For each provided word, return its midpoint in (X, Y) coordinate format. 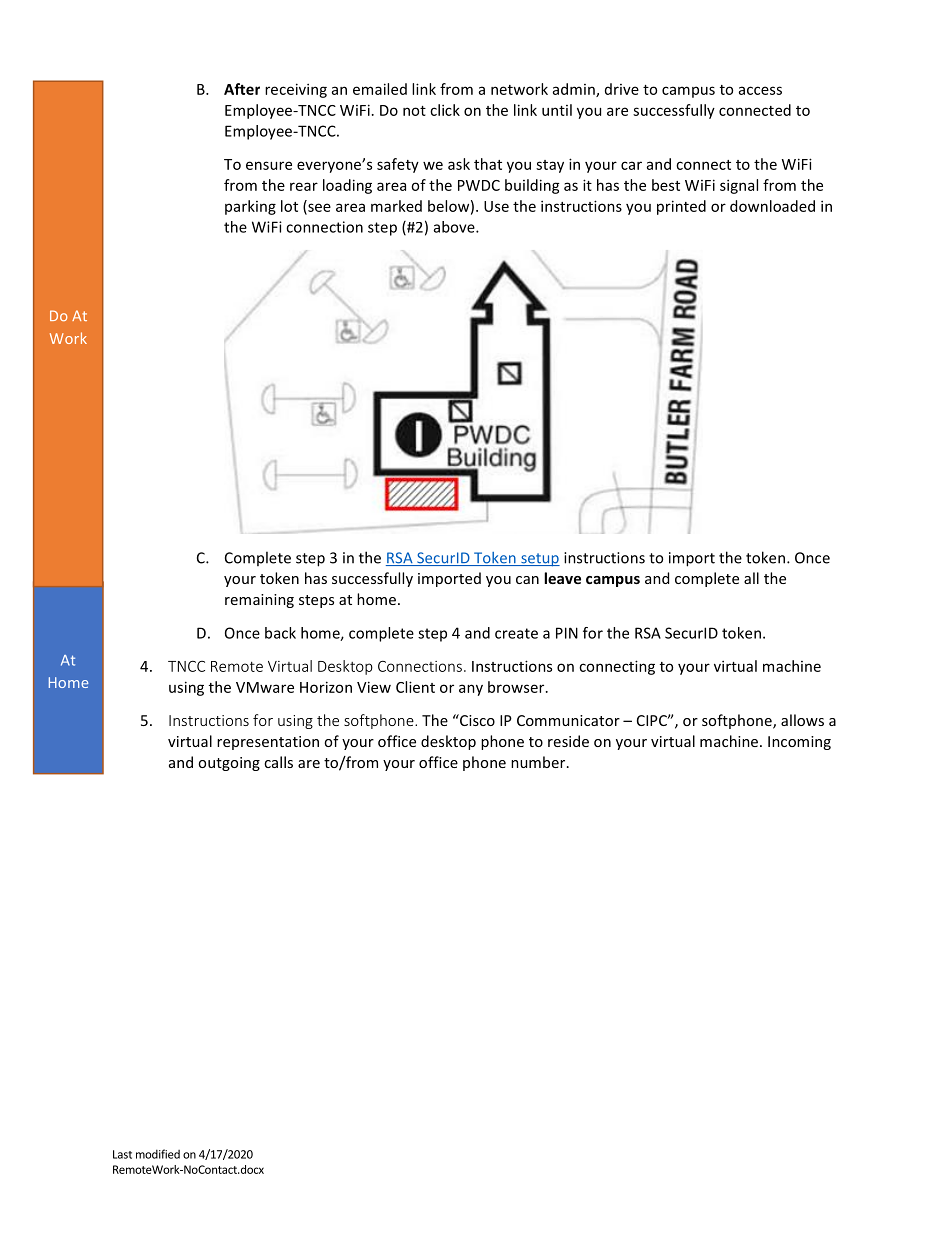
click (445, 110)
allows (802, 720)
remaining (259, 601)
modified (158, 1154)
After (242, 89)
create (516, 633)
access (760, 90)
